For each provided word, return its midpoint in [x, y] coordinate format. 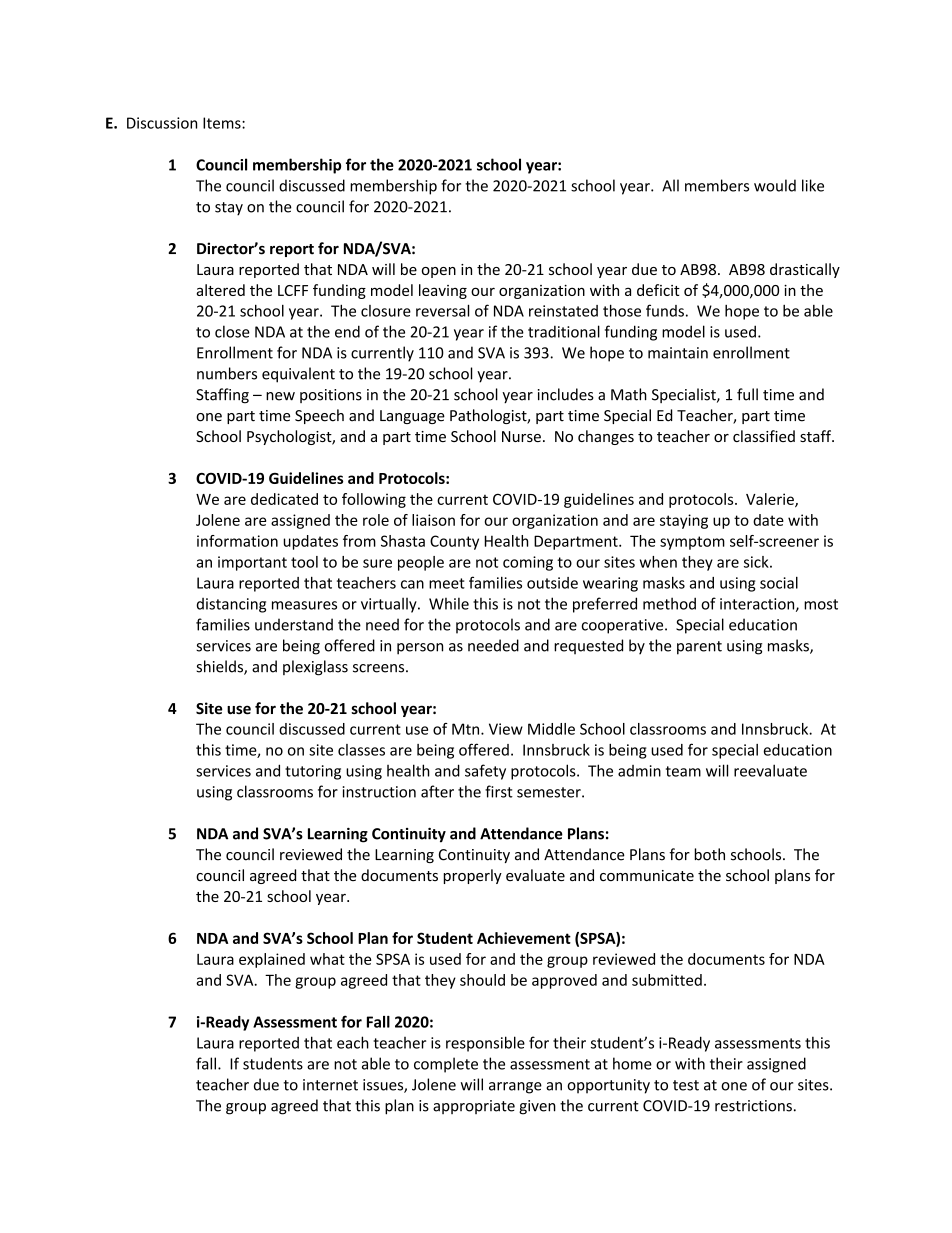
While [449, 603]
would [775, 185]
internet [330, 1085]
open [439, 272]
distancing [231, 605]
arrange [515, 1088]
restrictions [753, 1106]
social [779, 583]
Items [223, 123]
